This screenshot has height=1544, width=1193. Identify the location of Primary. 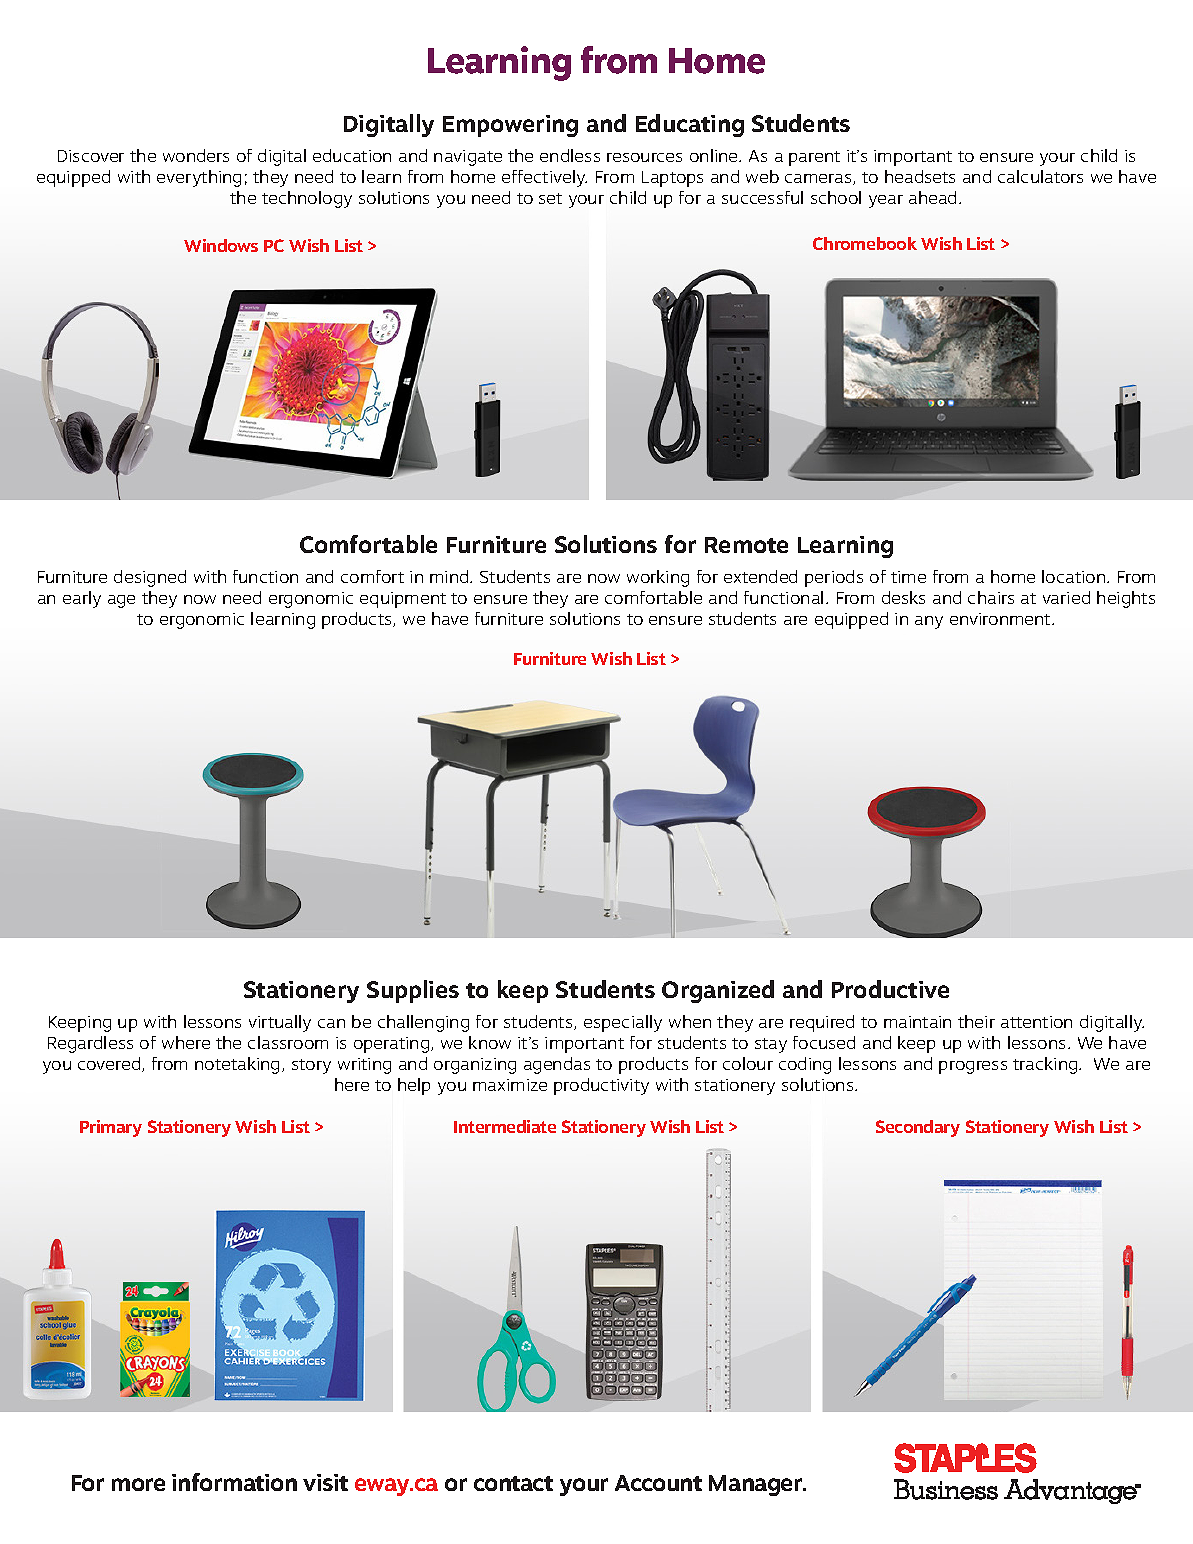
(111, 1128).
